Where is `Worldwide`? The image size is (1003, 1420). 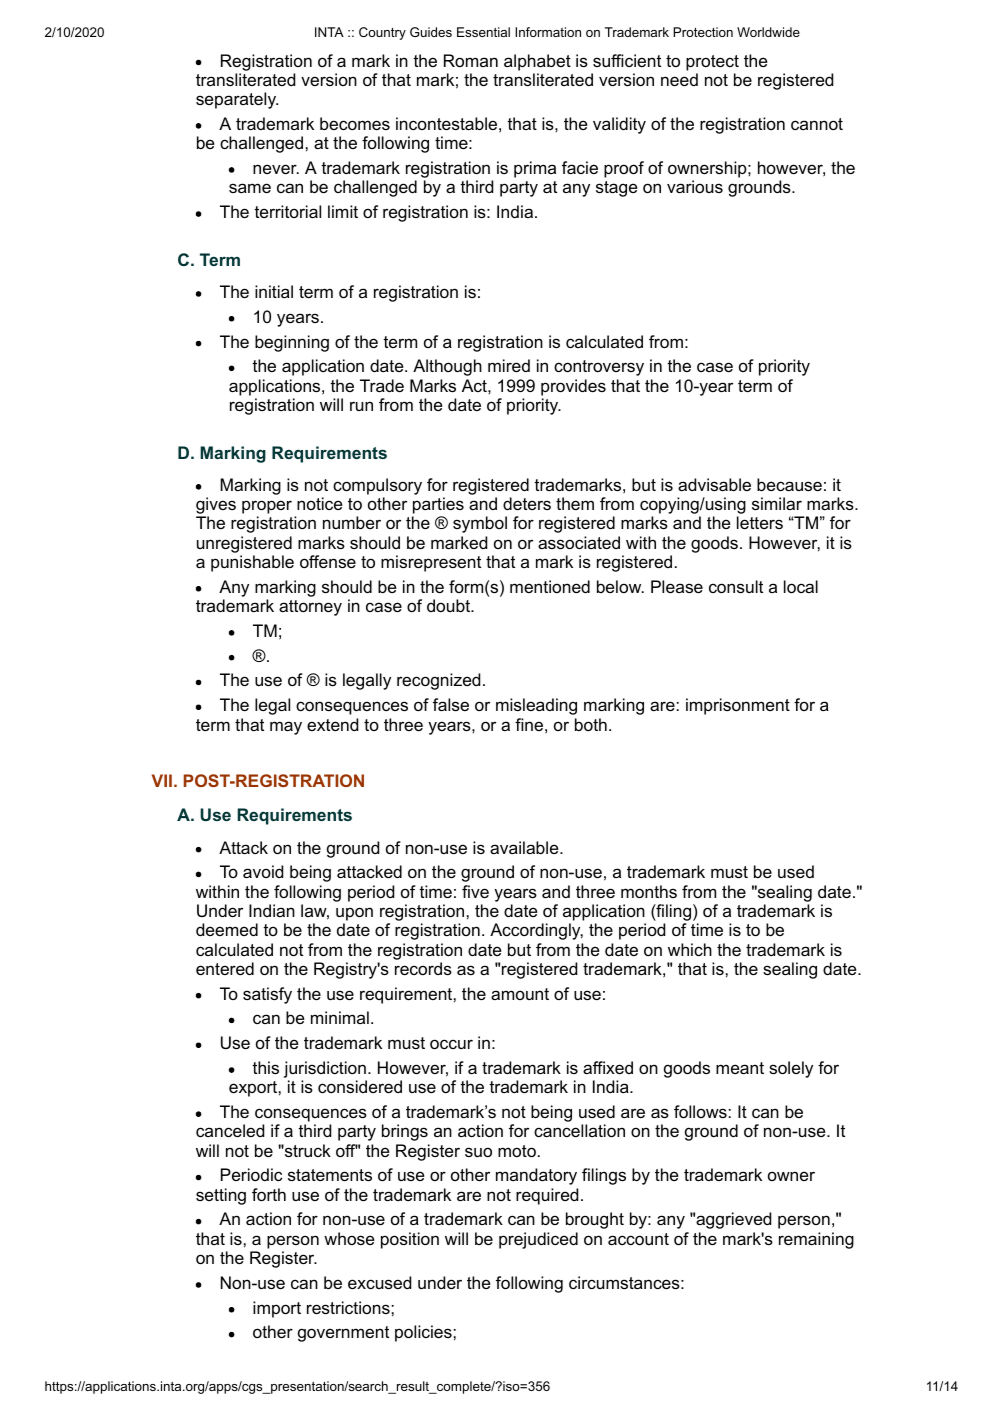
Worldwide is located at coordinates (768, 32).
